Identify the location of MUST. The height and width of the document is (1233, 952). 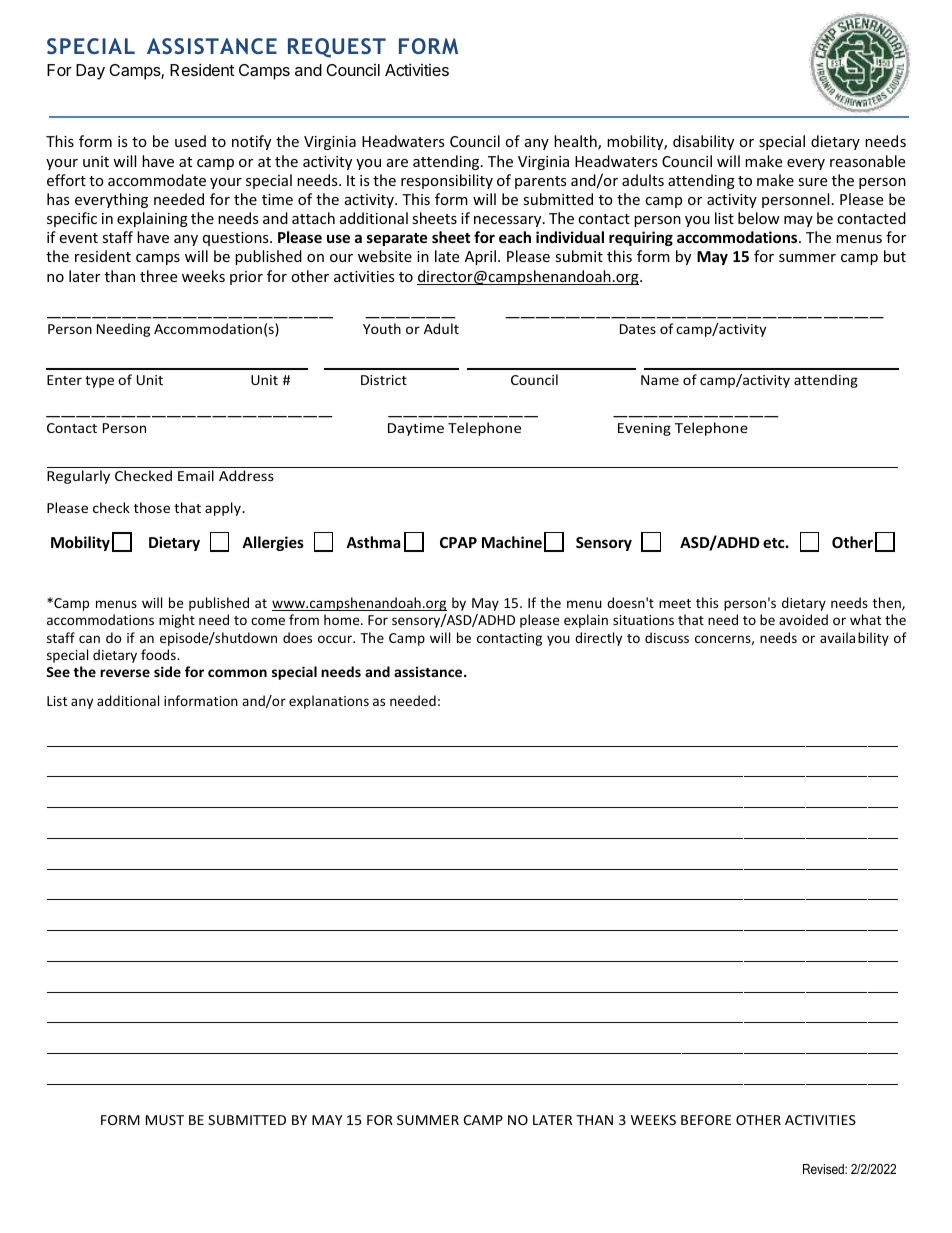
(165, 1120).
